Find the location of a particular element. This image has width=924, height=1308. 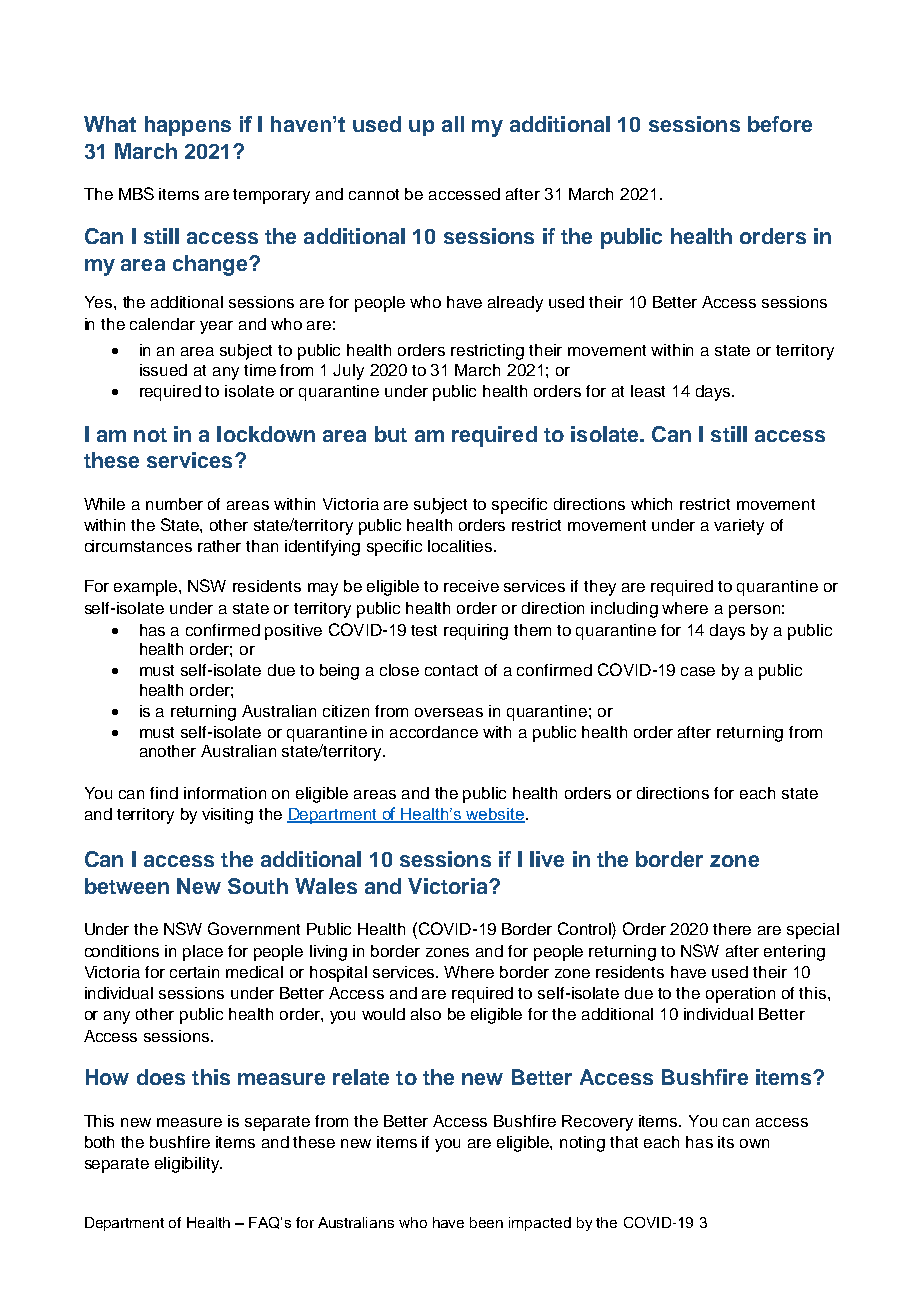

been is located at coordinates (486, 1222).
